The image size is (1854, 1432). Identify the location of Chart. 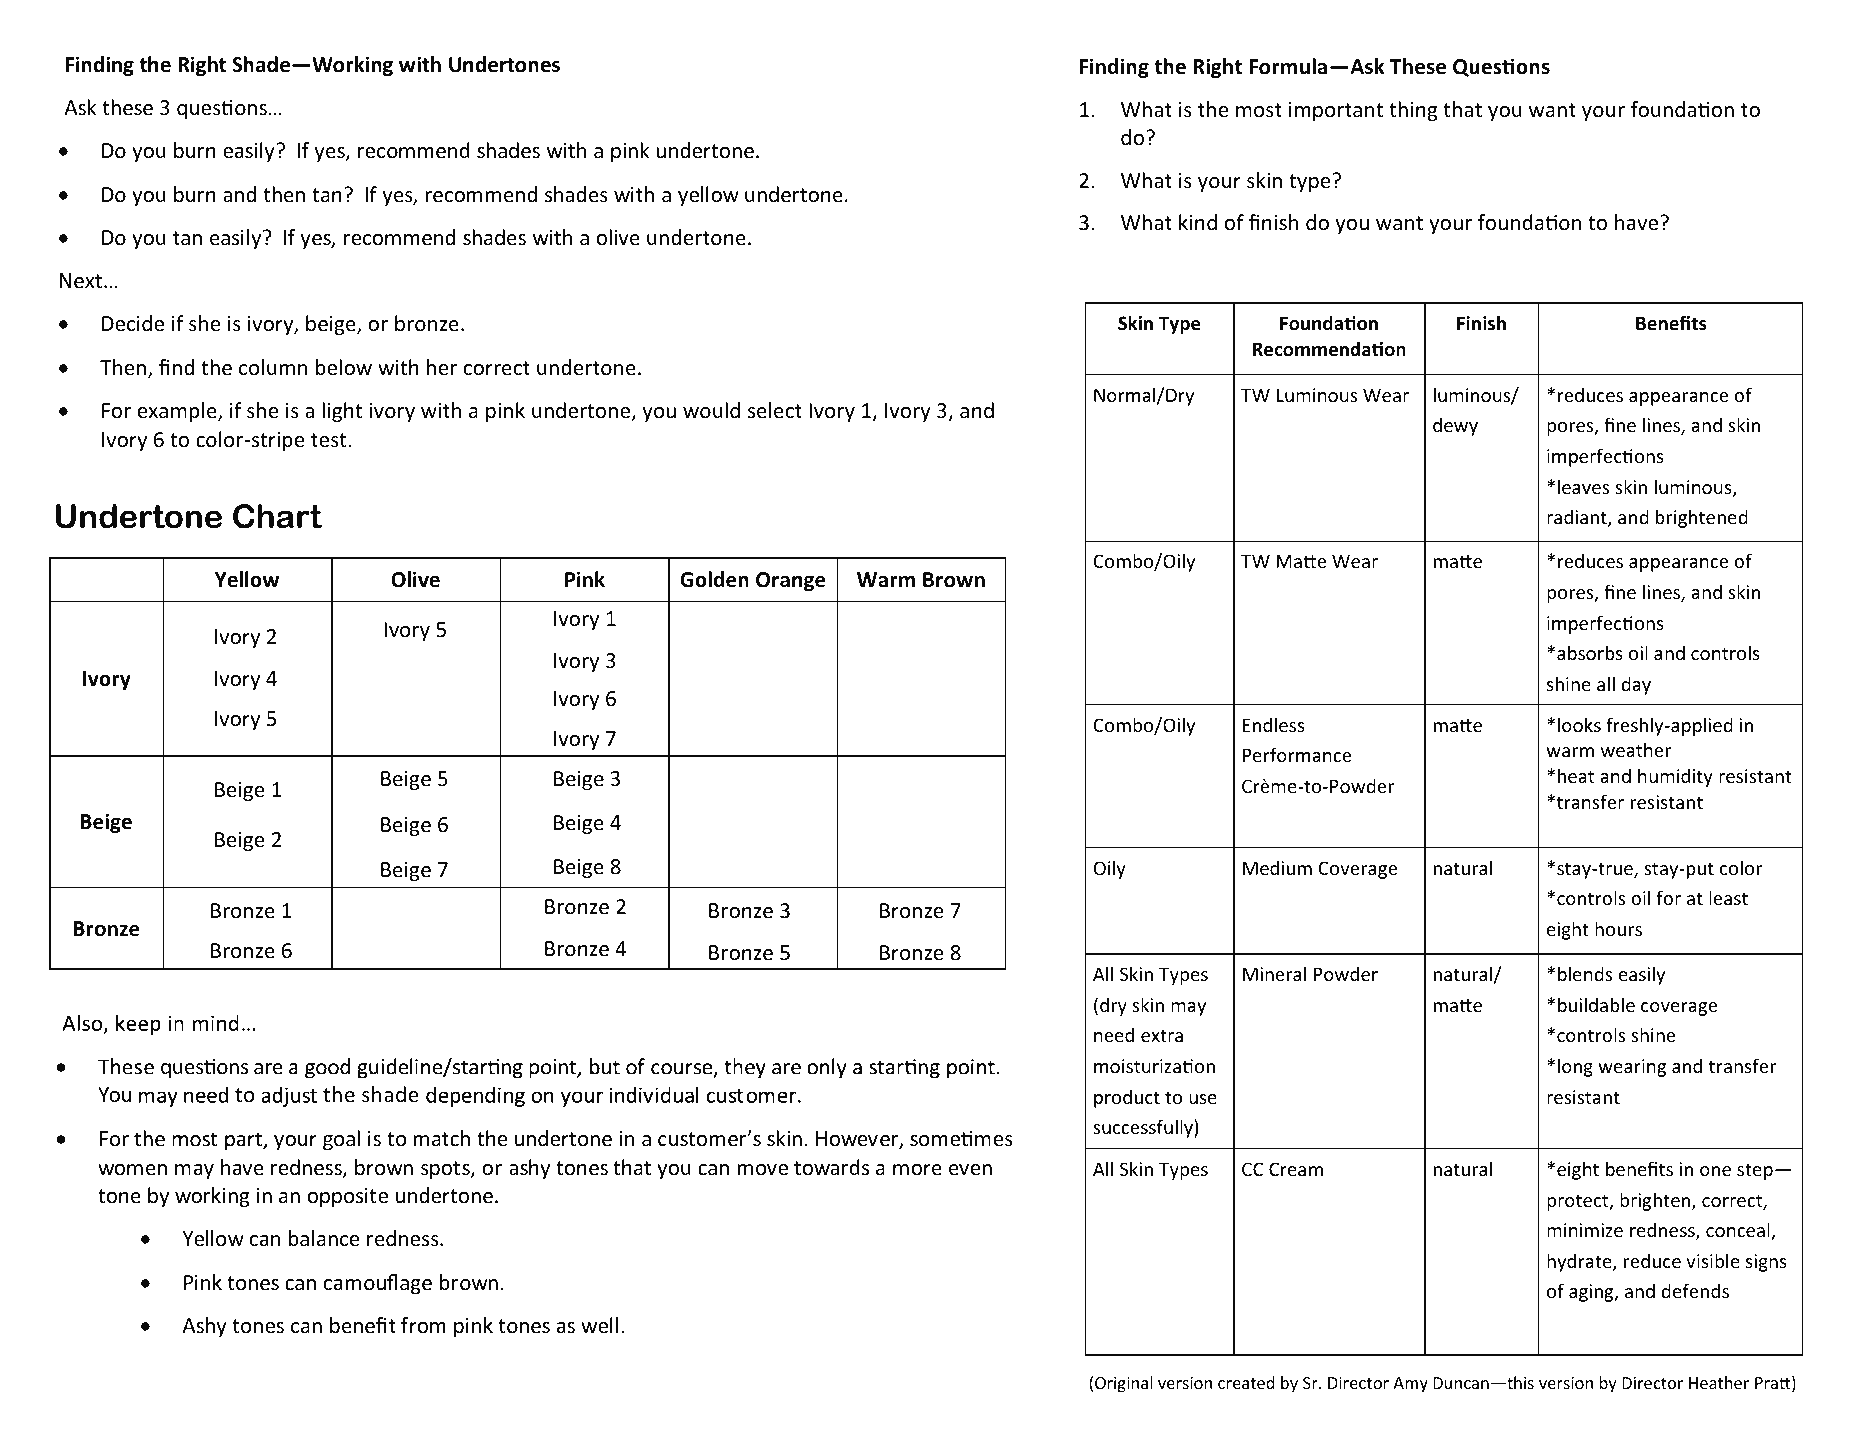
(277, 516).
